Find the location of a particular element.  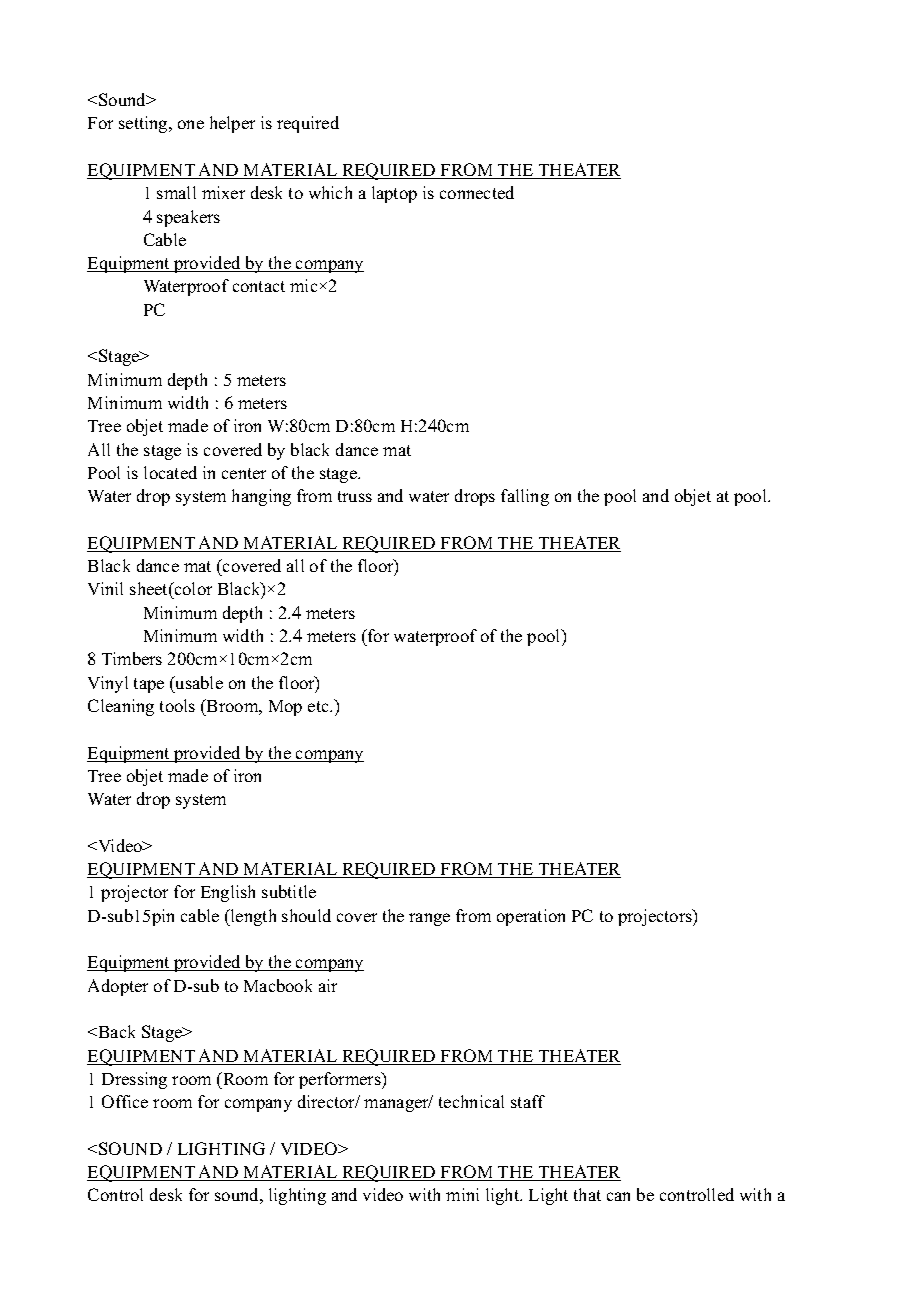

located is located at coordinates (170, 472).
